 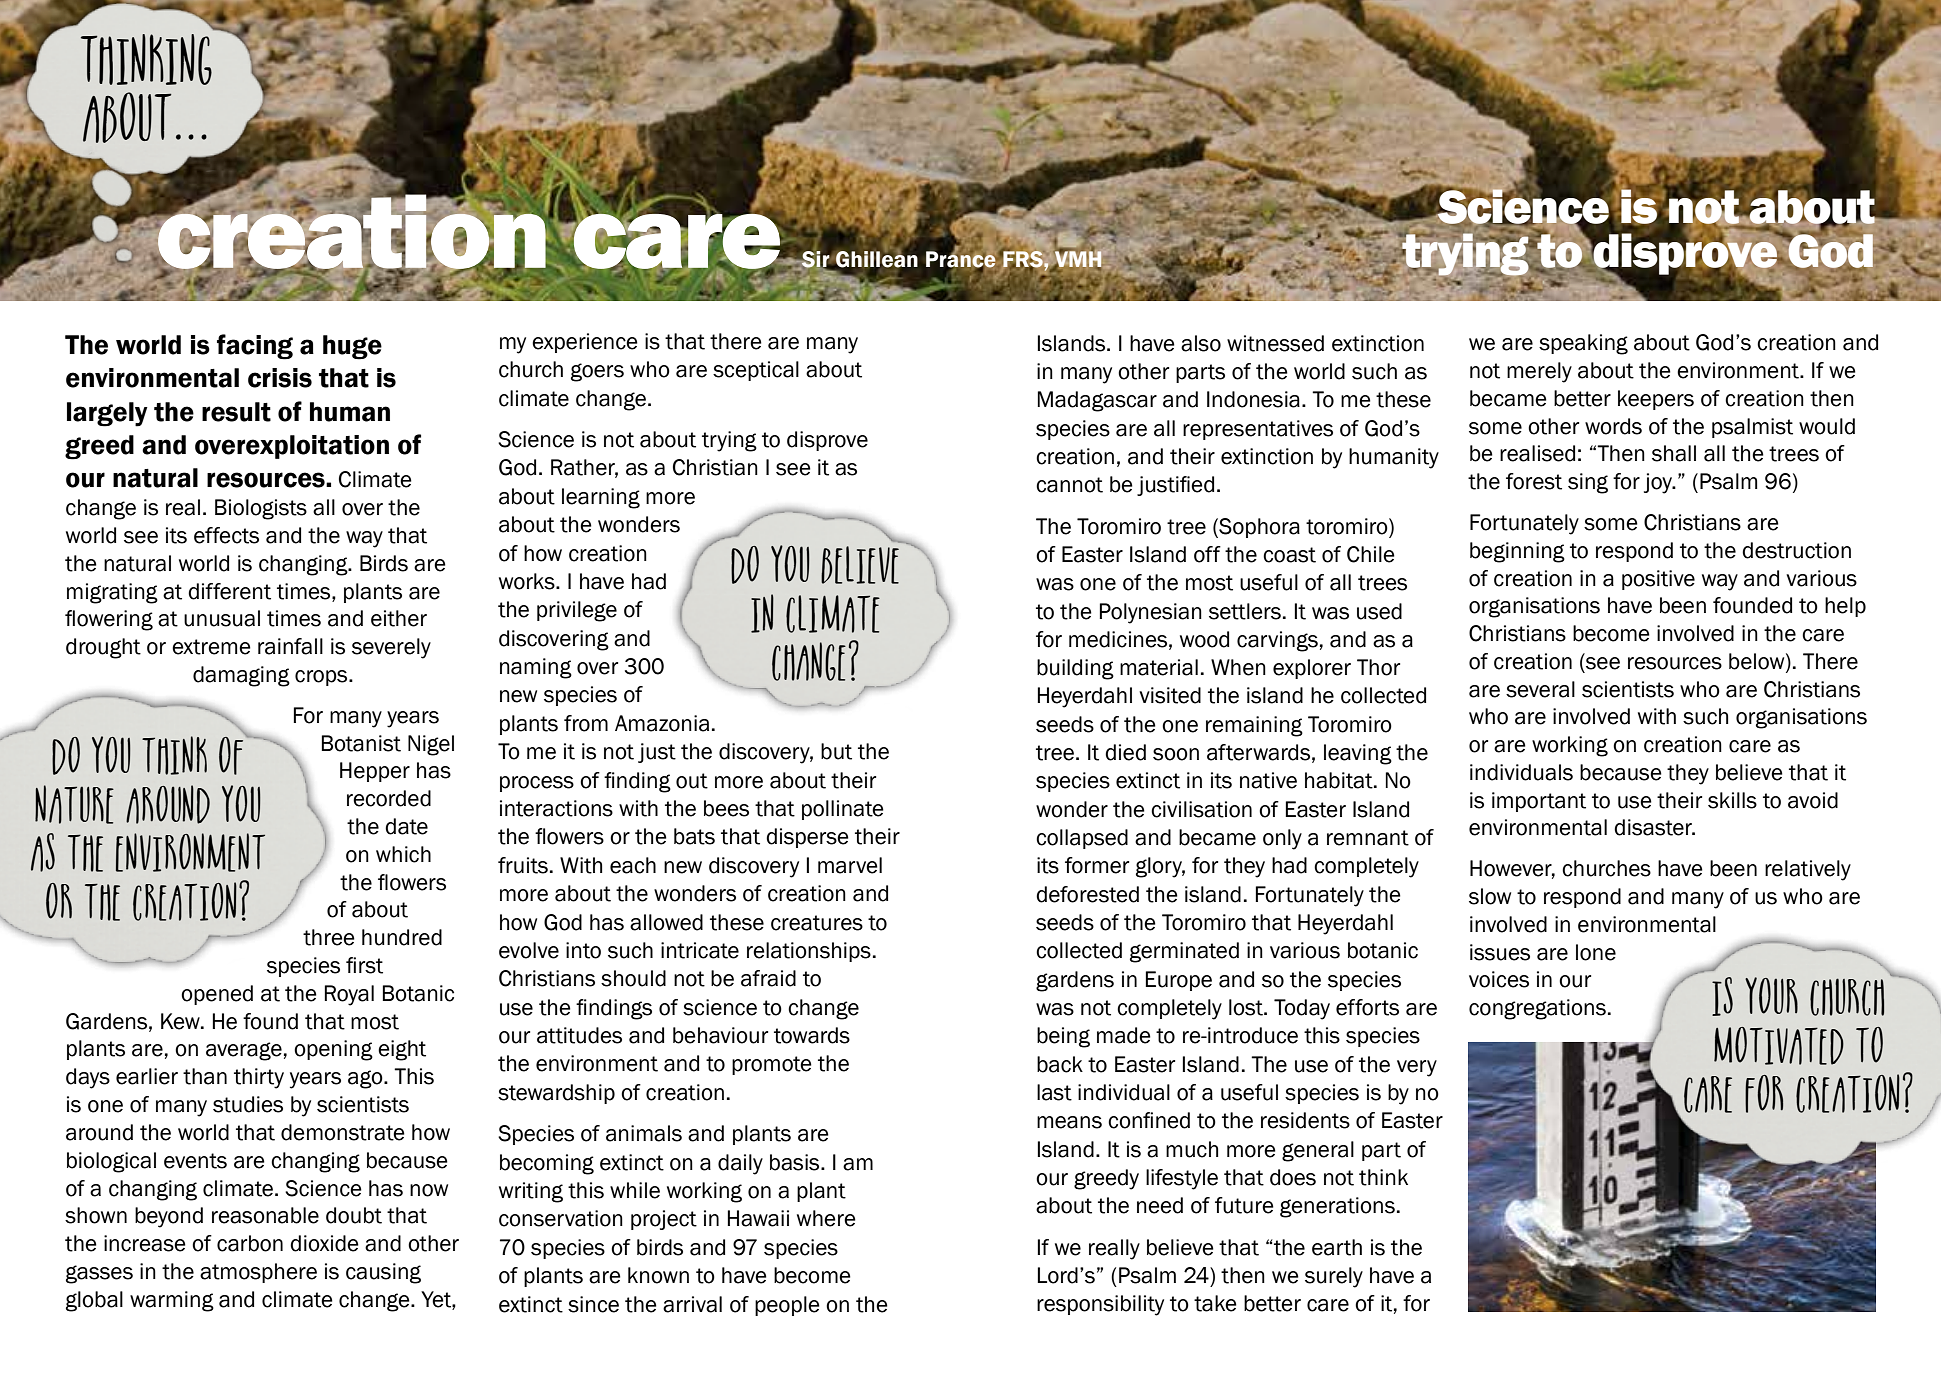 What do you see at coordinates (258, 1273) in the screenshot?
I see `atmosphere` at bounding box center [258, 1273].
